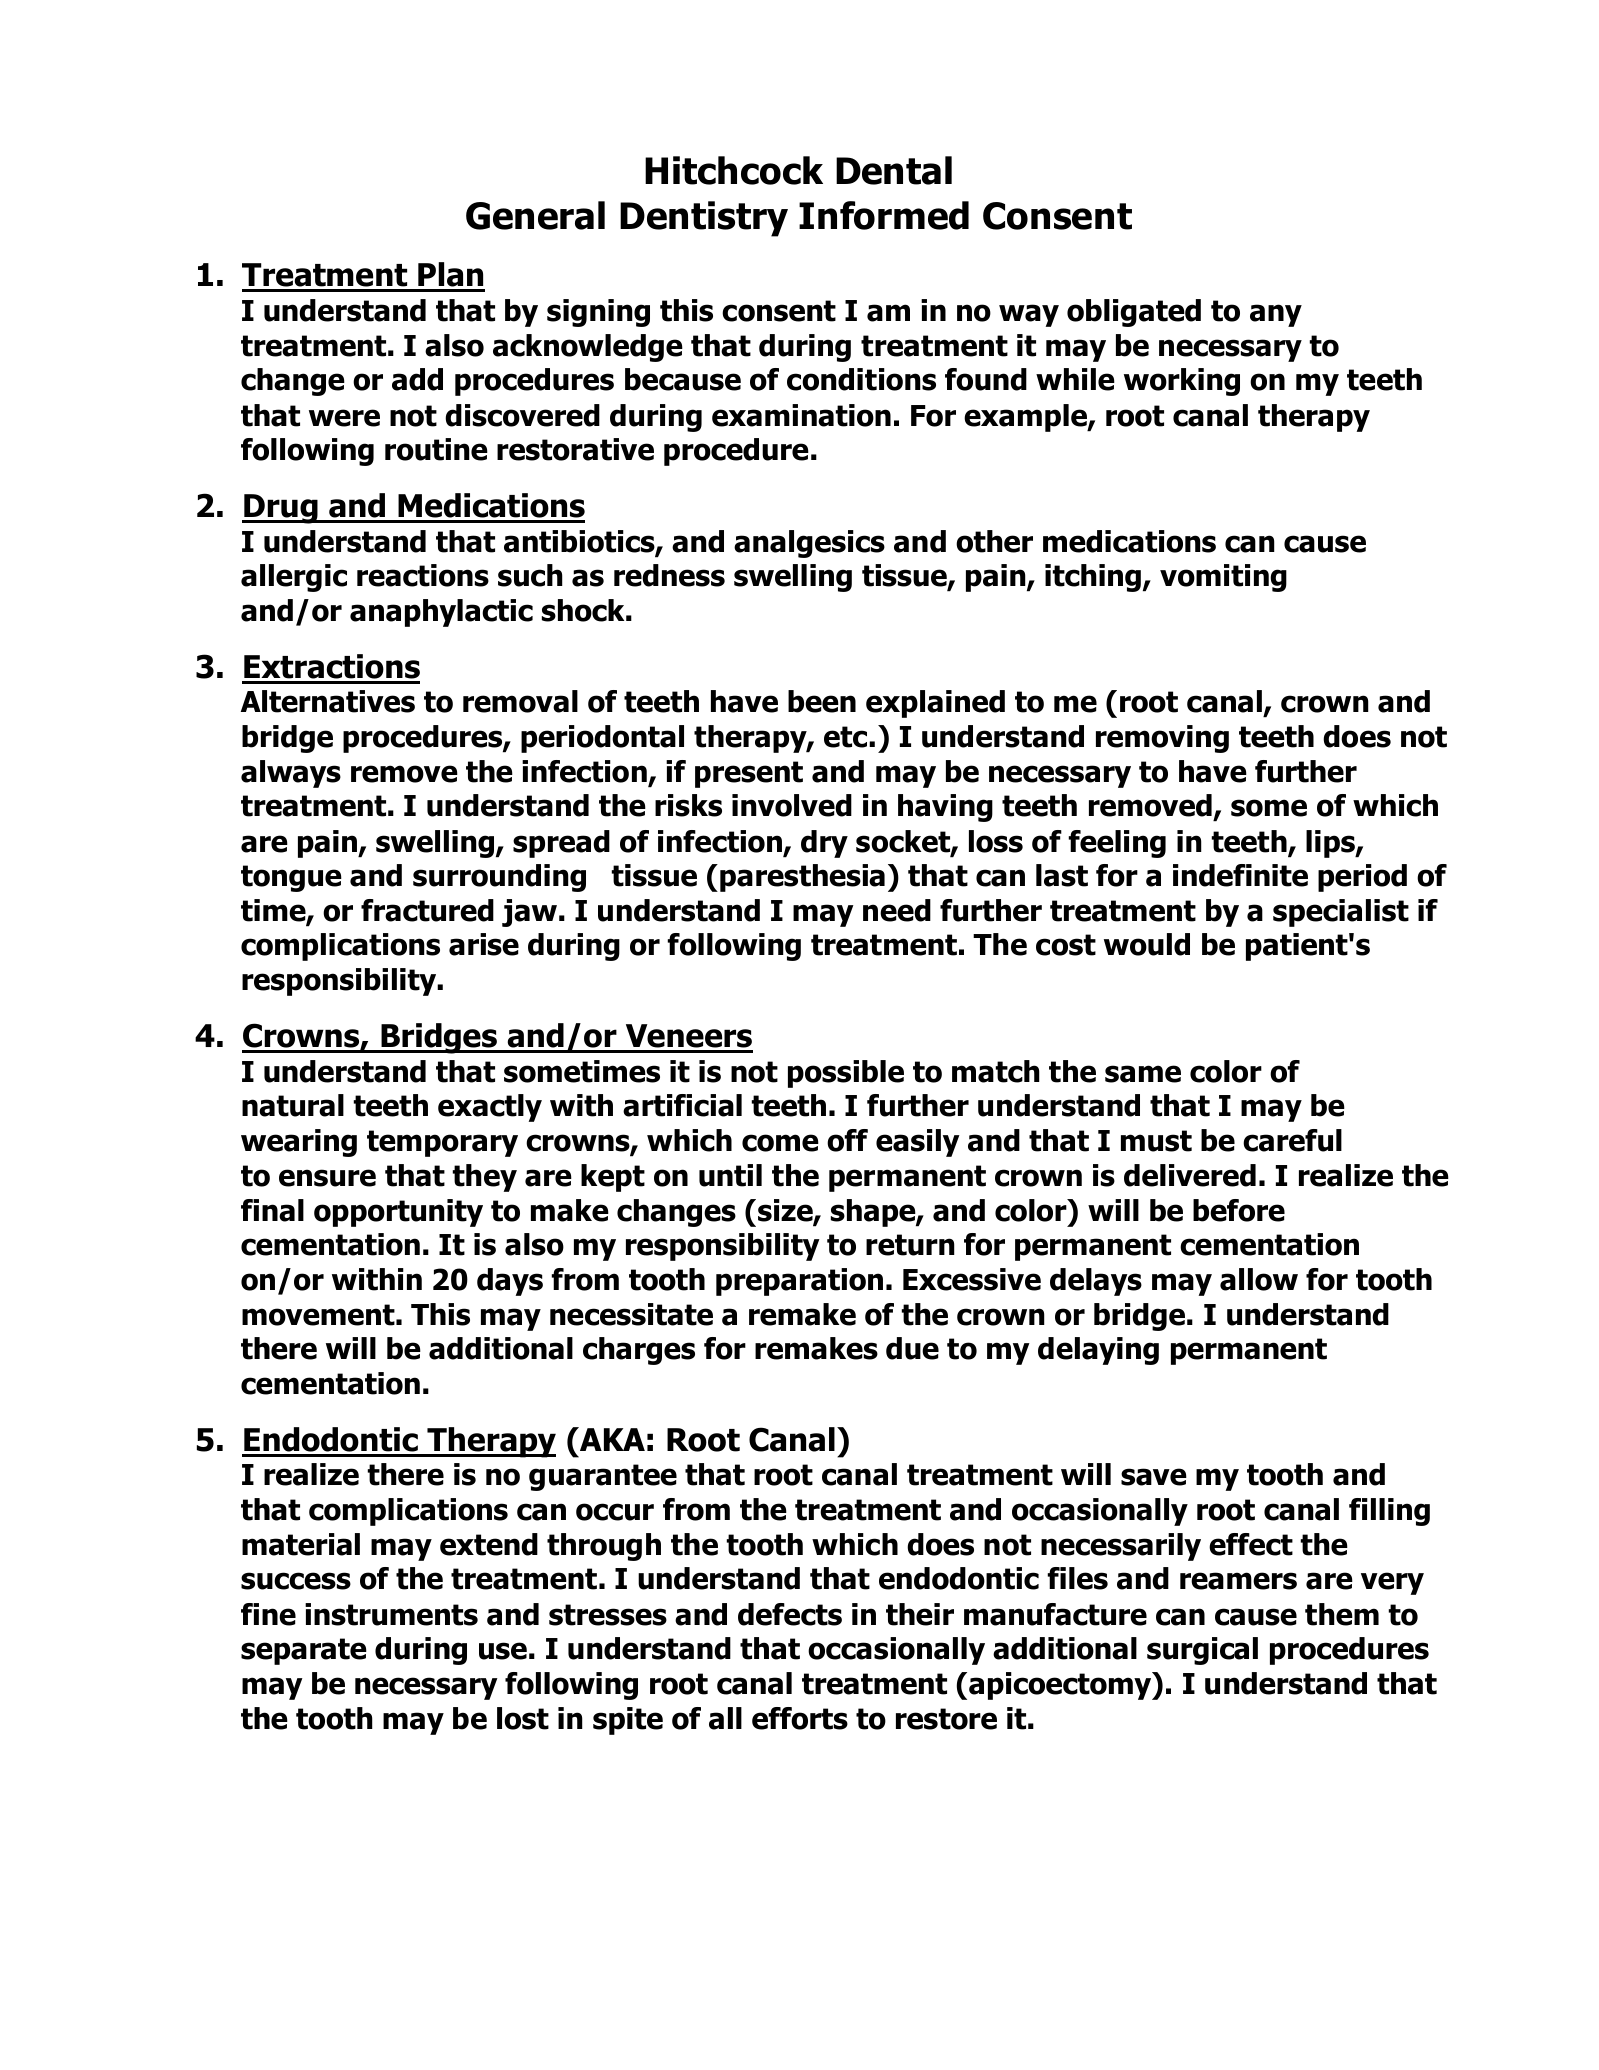 This screenshot has height=2070, width=1599. What do you see at coordinates (423, 575) in the screenshot?
I see `reactions` at bounding box center [423, 575].
